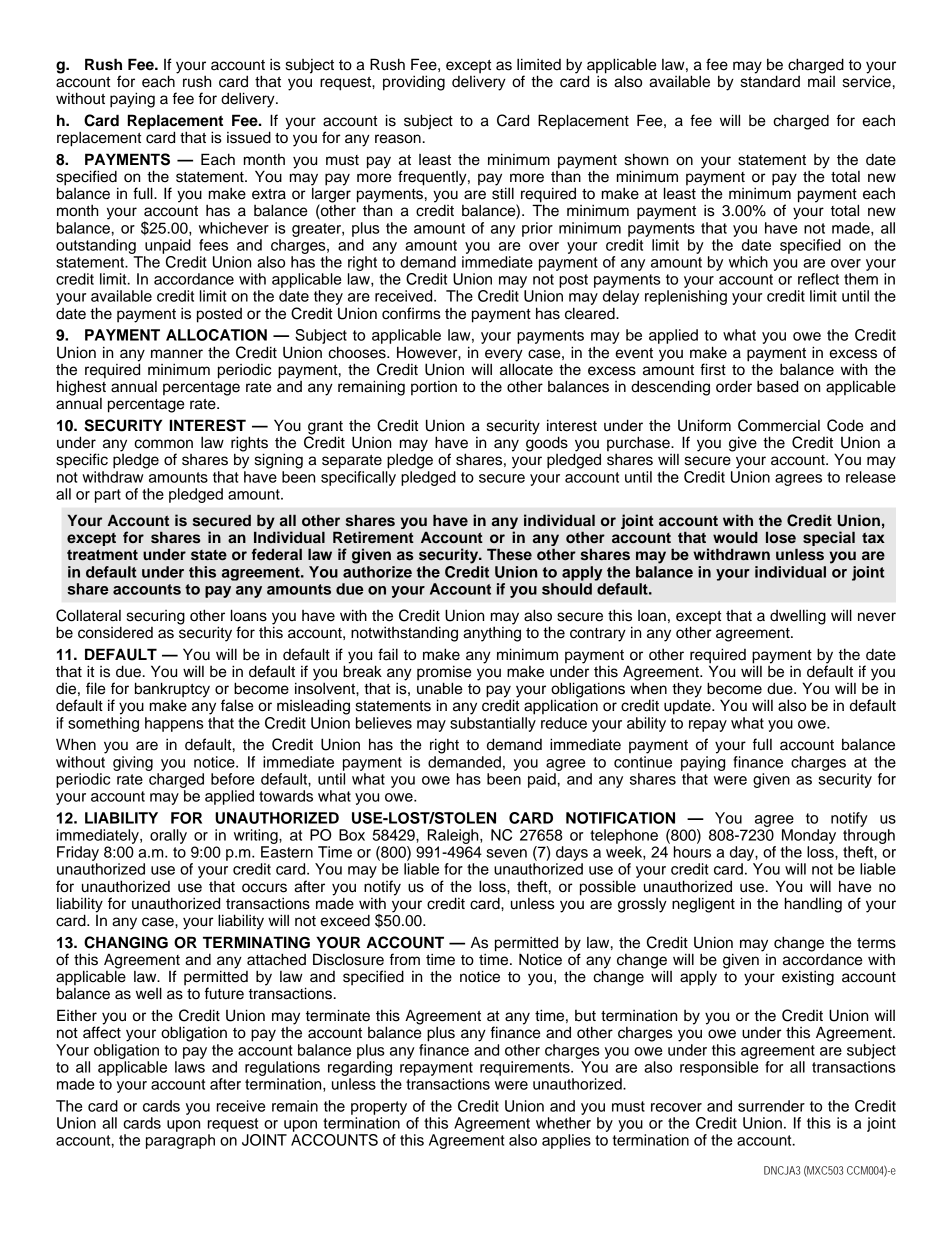 The image size is (952, 1233). I want to click on never, so click(877, 617).
